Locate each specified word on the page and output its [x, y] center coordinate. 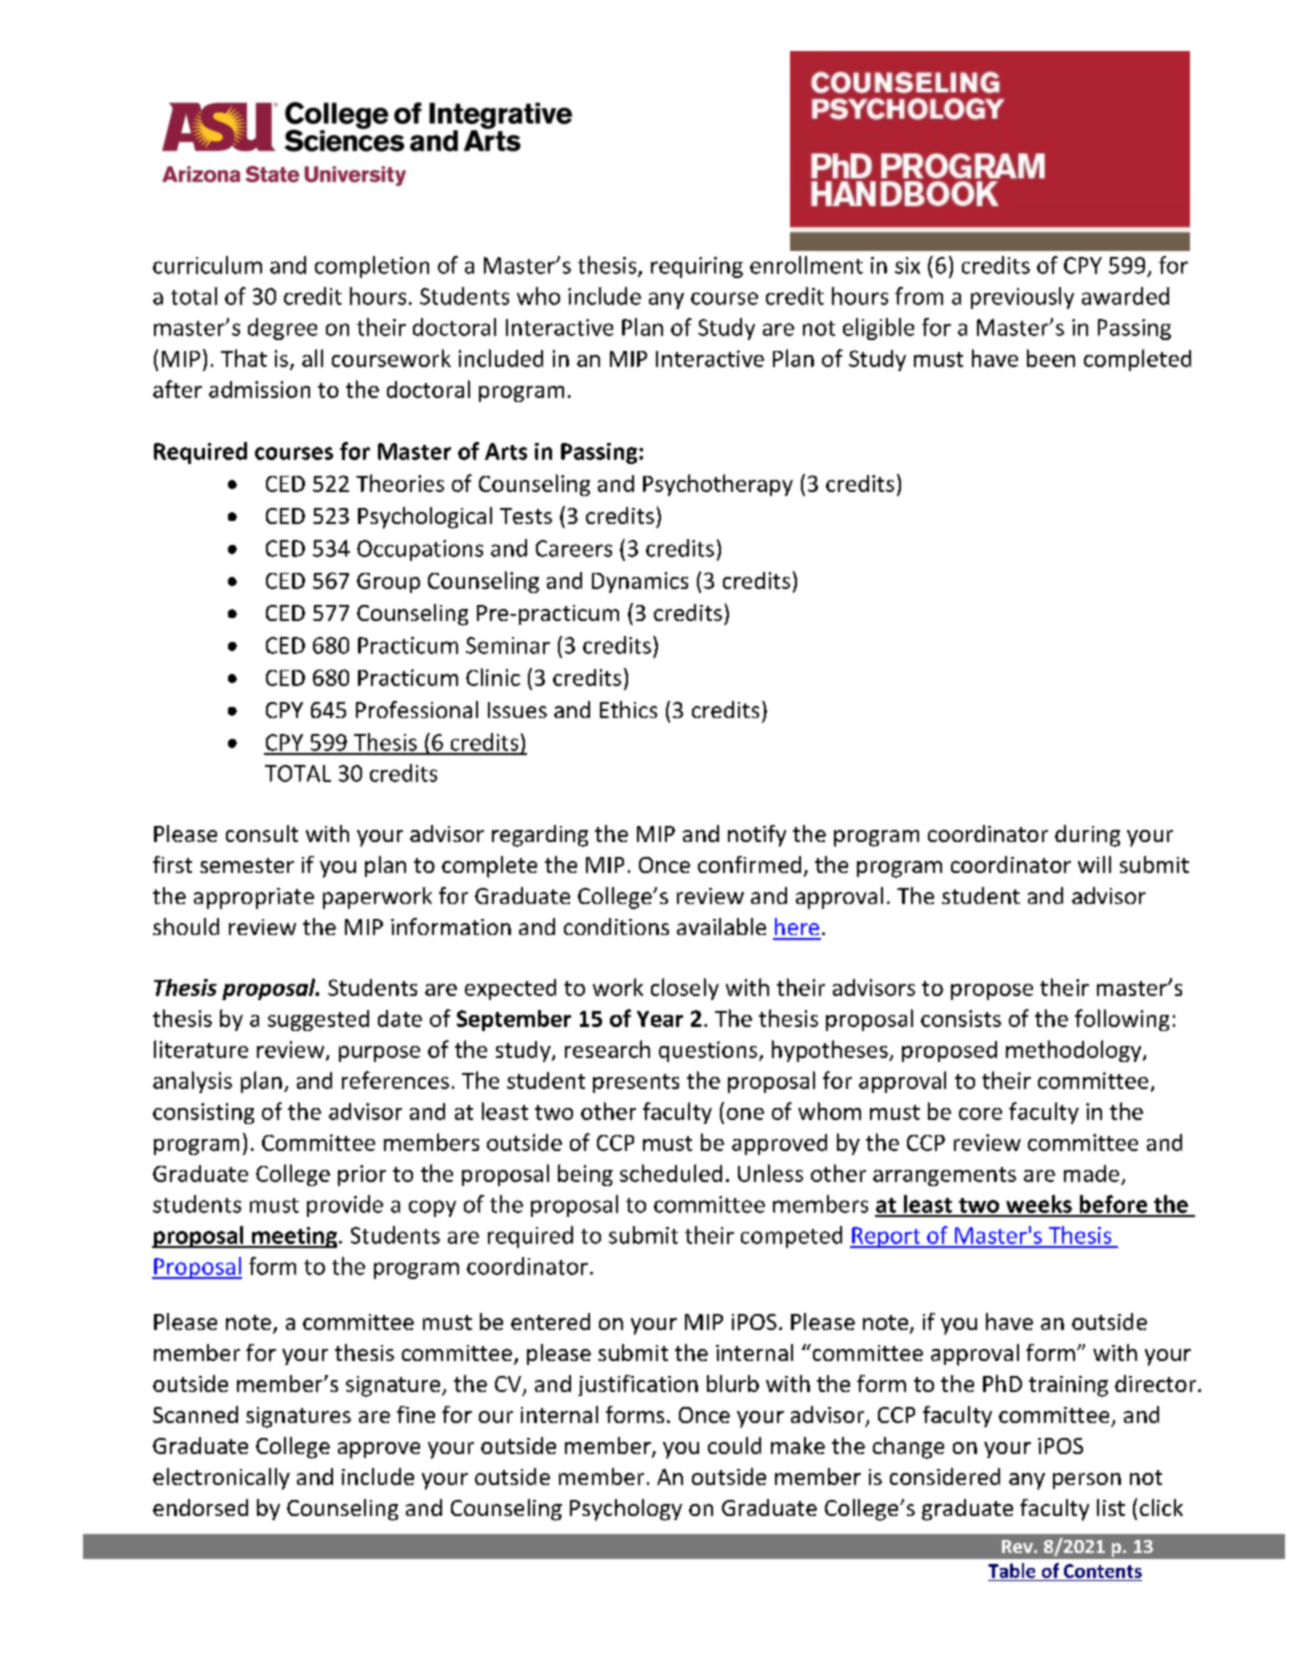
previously [1022, 298]
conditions [616, 926]
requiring [697, 267]
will [1094, 864]
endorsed [200, 1507]
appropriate [254, 898]
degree [282, 329]
